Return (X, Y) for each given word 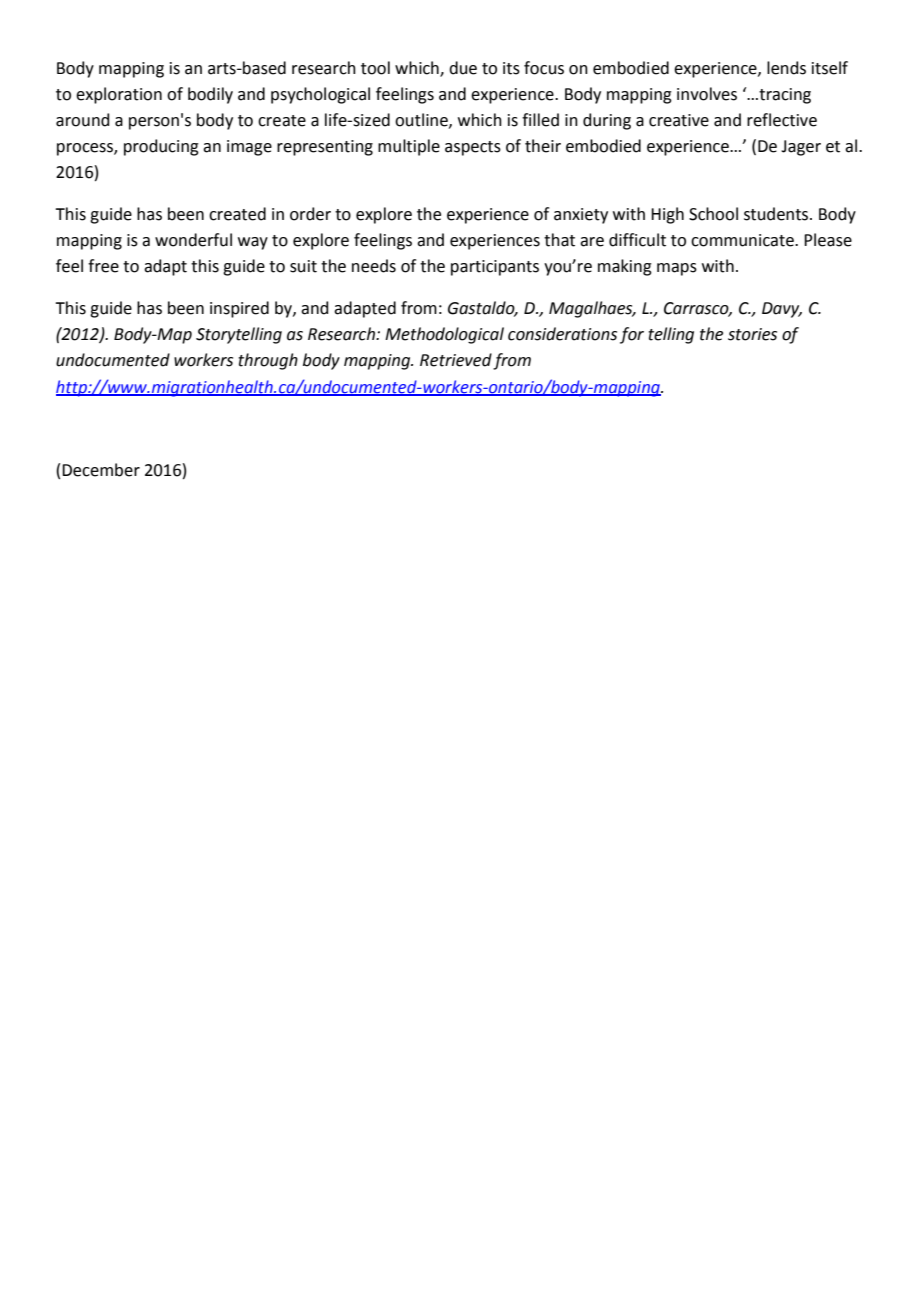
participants (495, 268)
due (463, 68)
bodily (210, 95)
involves (707, 94)
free (103, 266)
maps (677, 269)
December (101, 470)
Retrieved (456, 360)
